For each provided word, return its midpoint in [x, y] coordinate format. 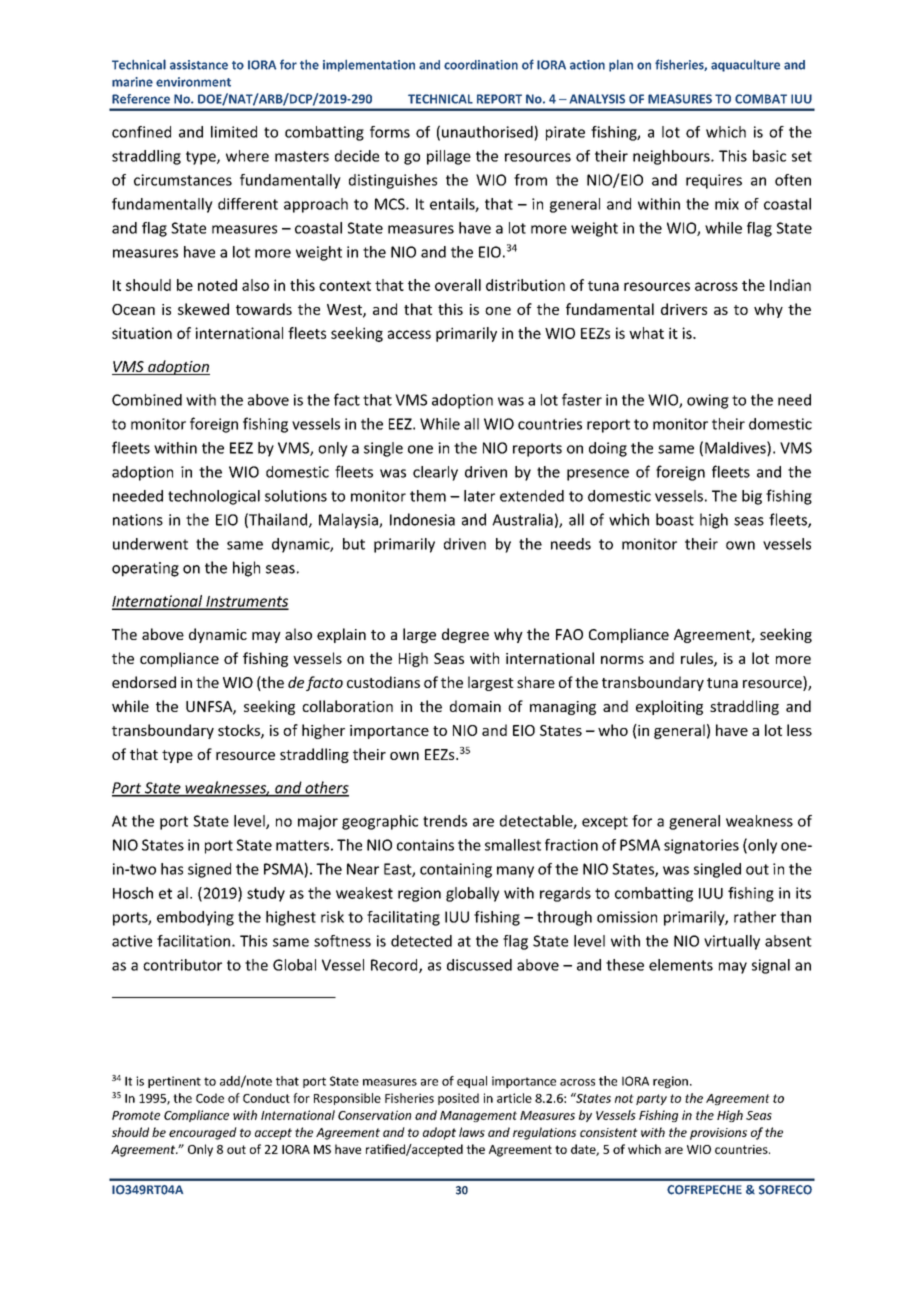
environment [193, 82]
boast [675, 519]
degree [465, 635]
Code [210, 1098]
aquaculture [745, 66]
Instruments [246, 602]
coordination [481, 65]
